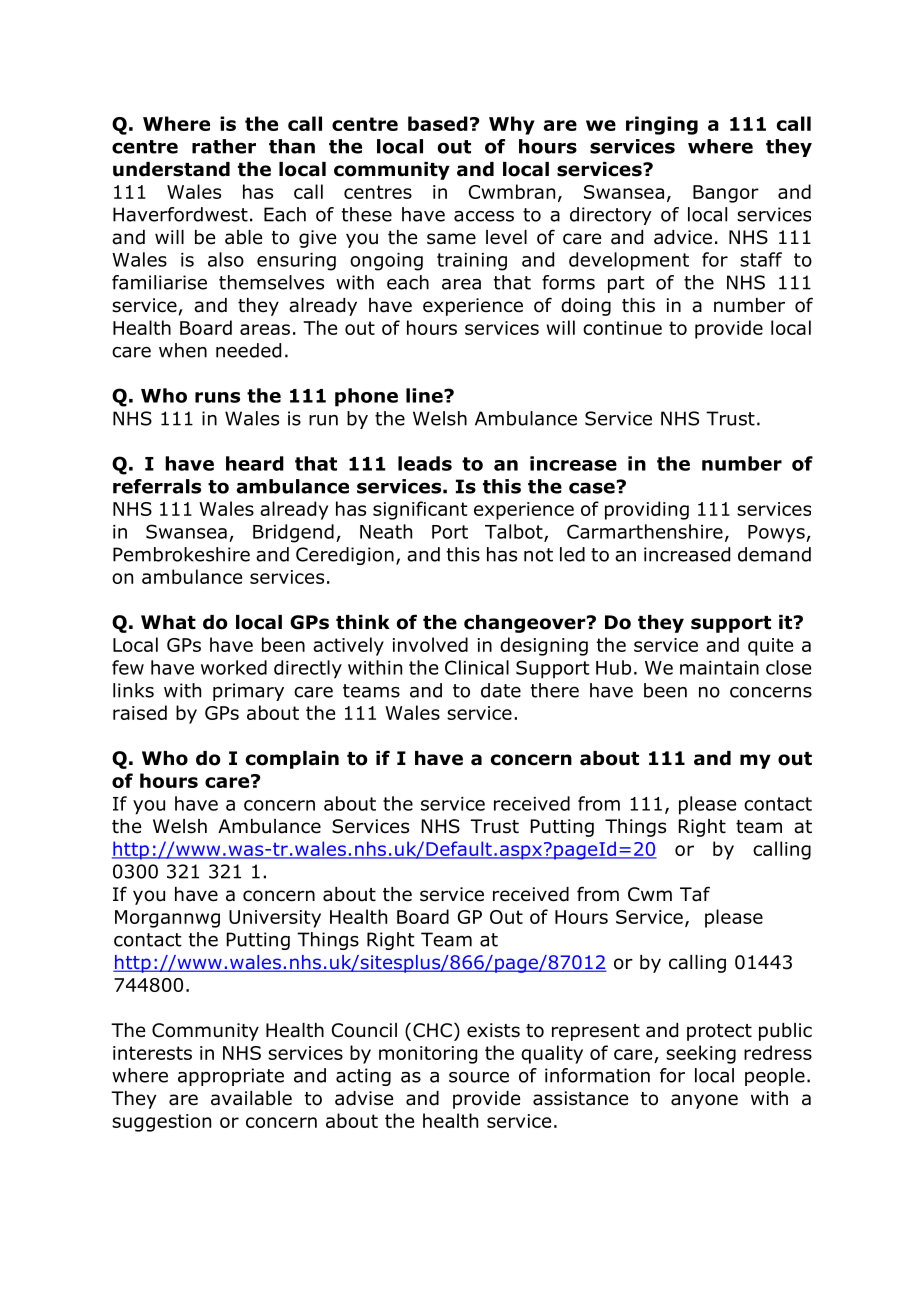 Image resolution: width=924 pixels, height=1308 pixels. I want to click on training, so click(472, 262).
